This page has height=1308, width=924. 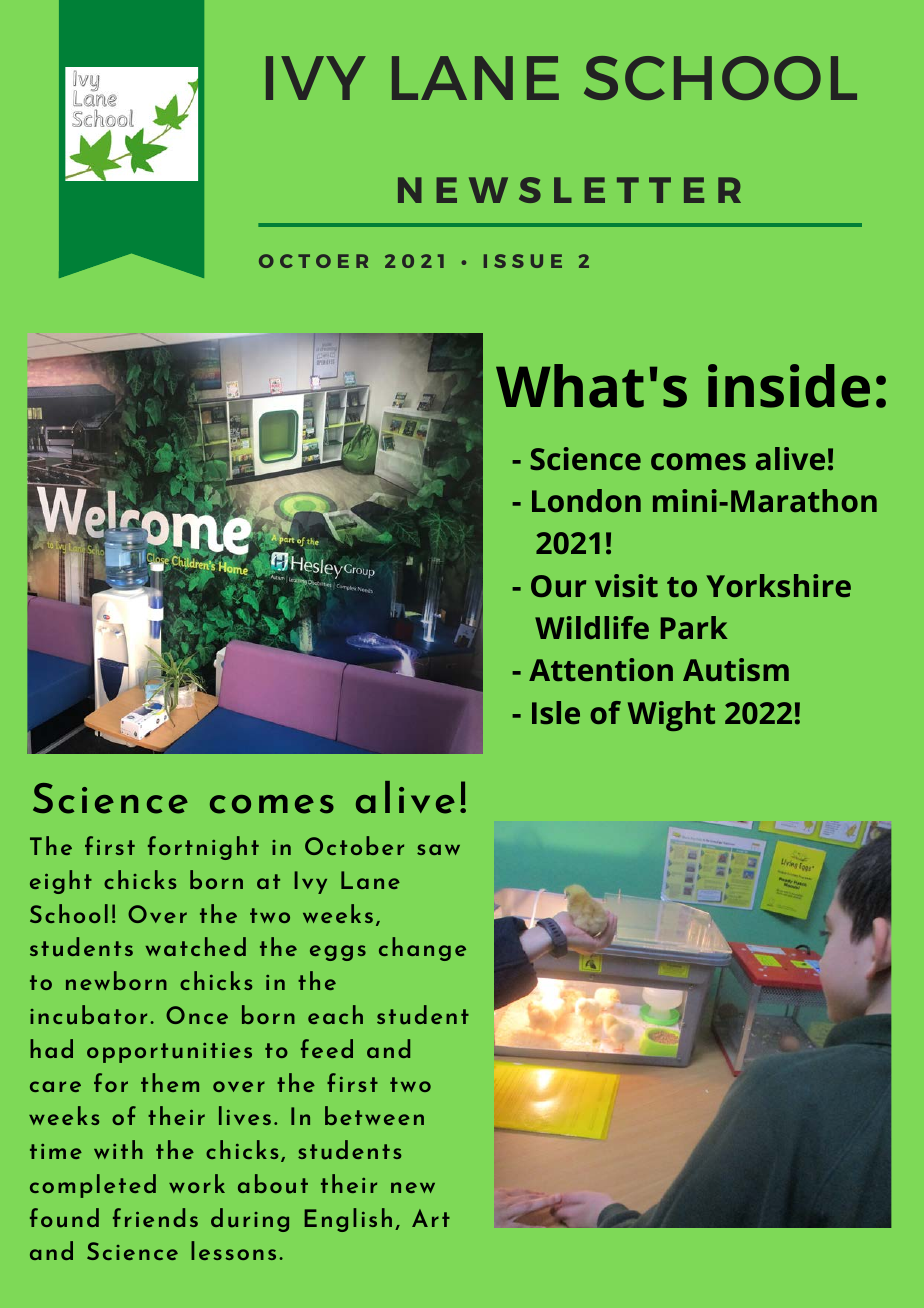 I want to click on London, so click(x=586, y=500).
